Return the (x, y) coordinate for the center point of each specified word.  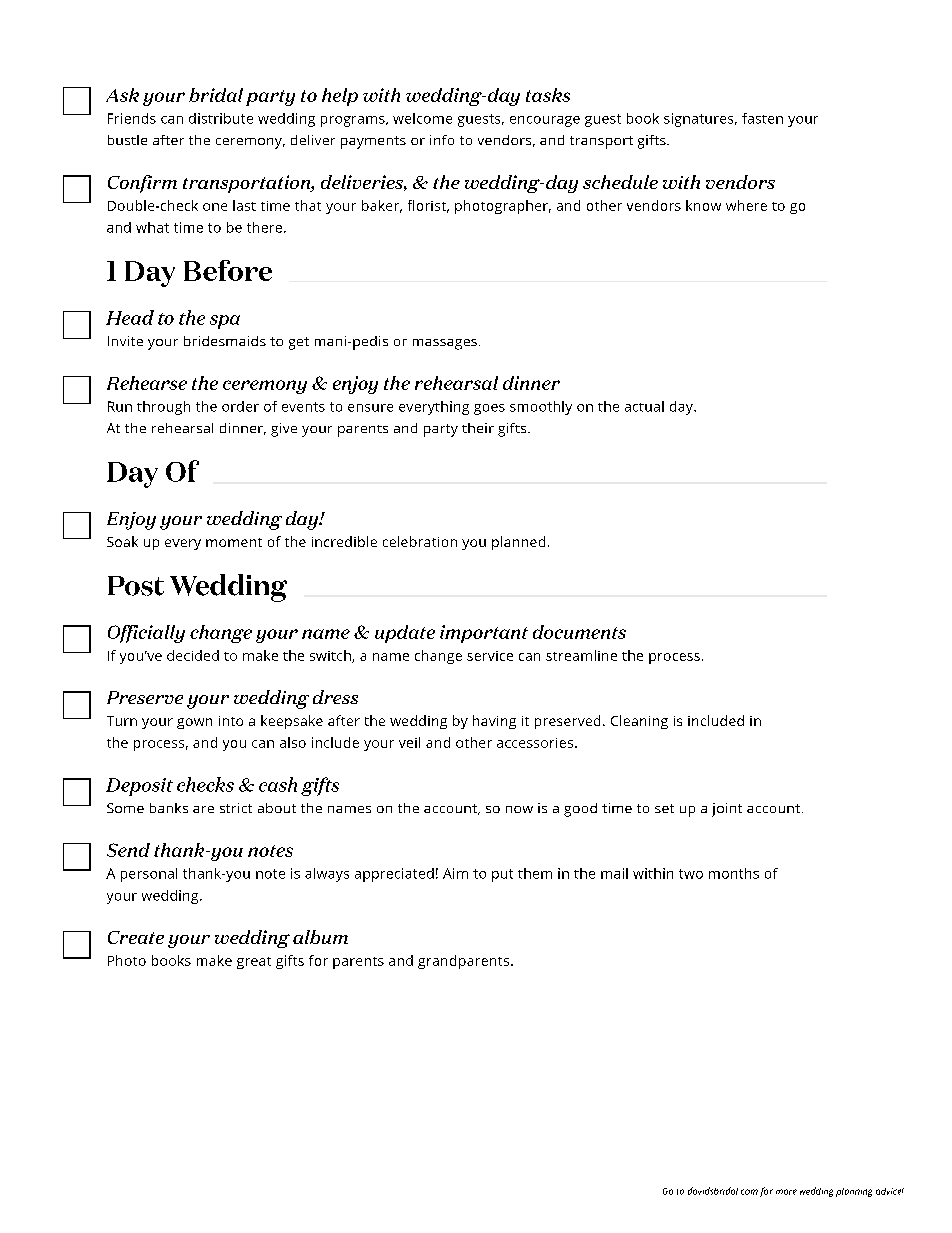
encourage (545, 121)
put (502, 875)
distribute (221, 118)
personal (149, 875)
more (786, 1192)
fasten (762, 118)
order (240, 406)
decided (193, 655)
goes (489, 409)
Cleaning (639, 722)
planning (854, 1192)
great (254, 963)
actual (644, 406)
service (490, 656)
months (734, 873)
